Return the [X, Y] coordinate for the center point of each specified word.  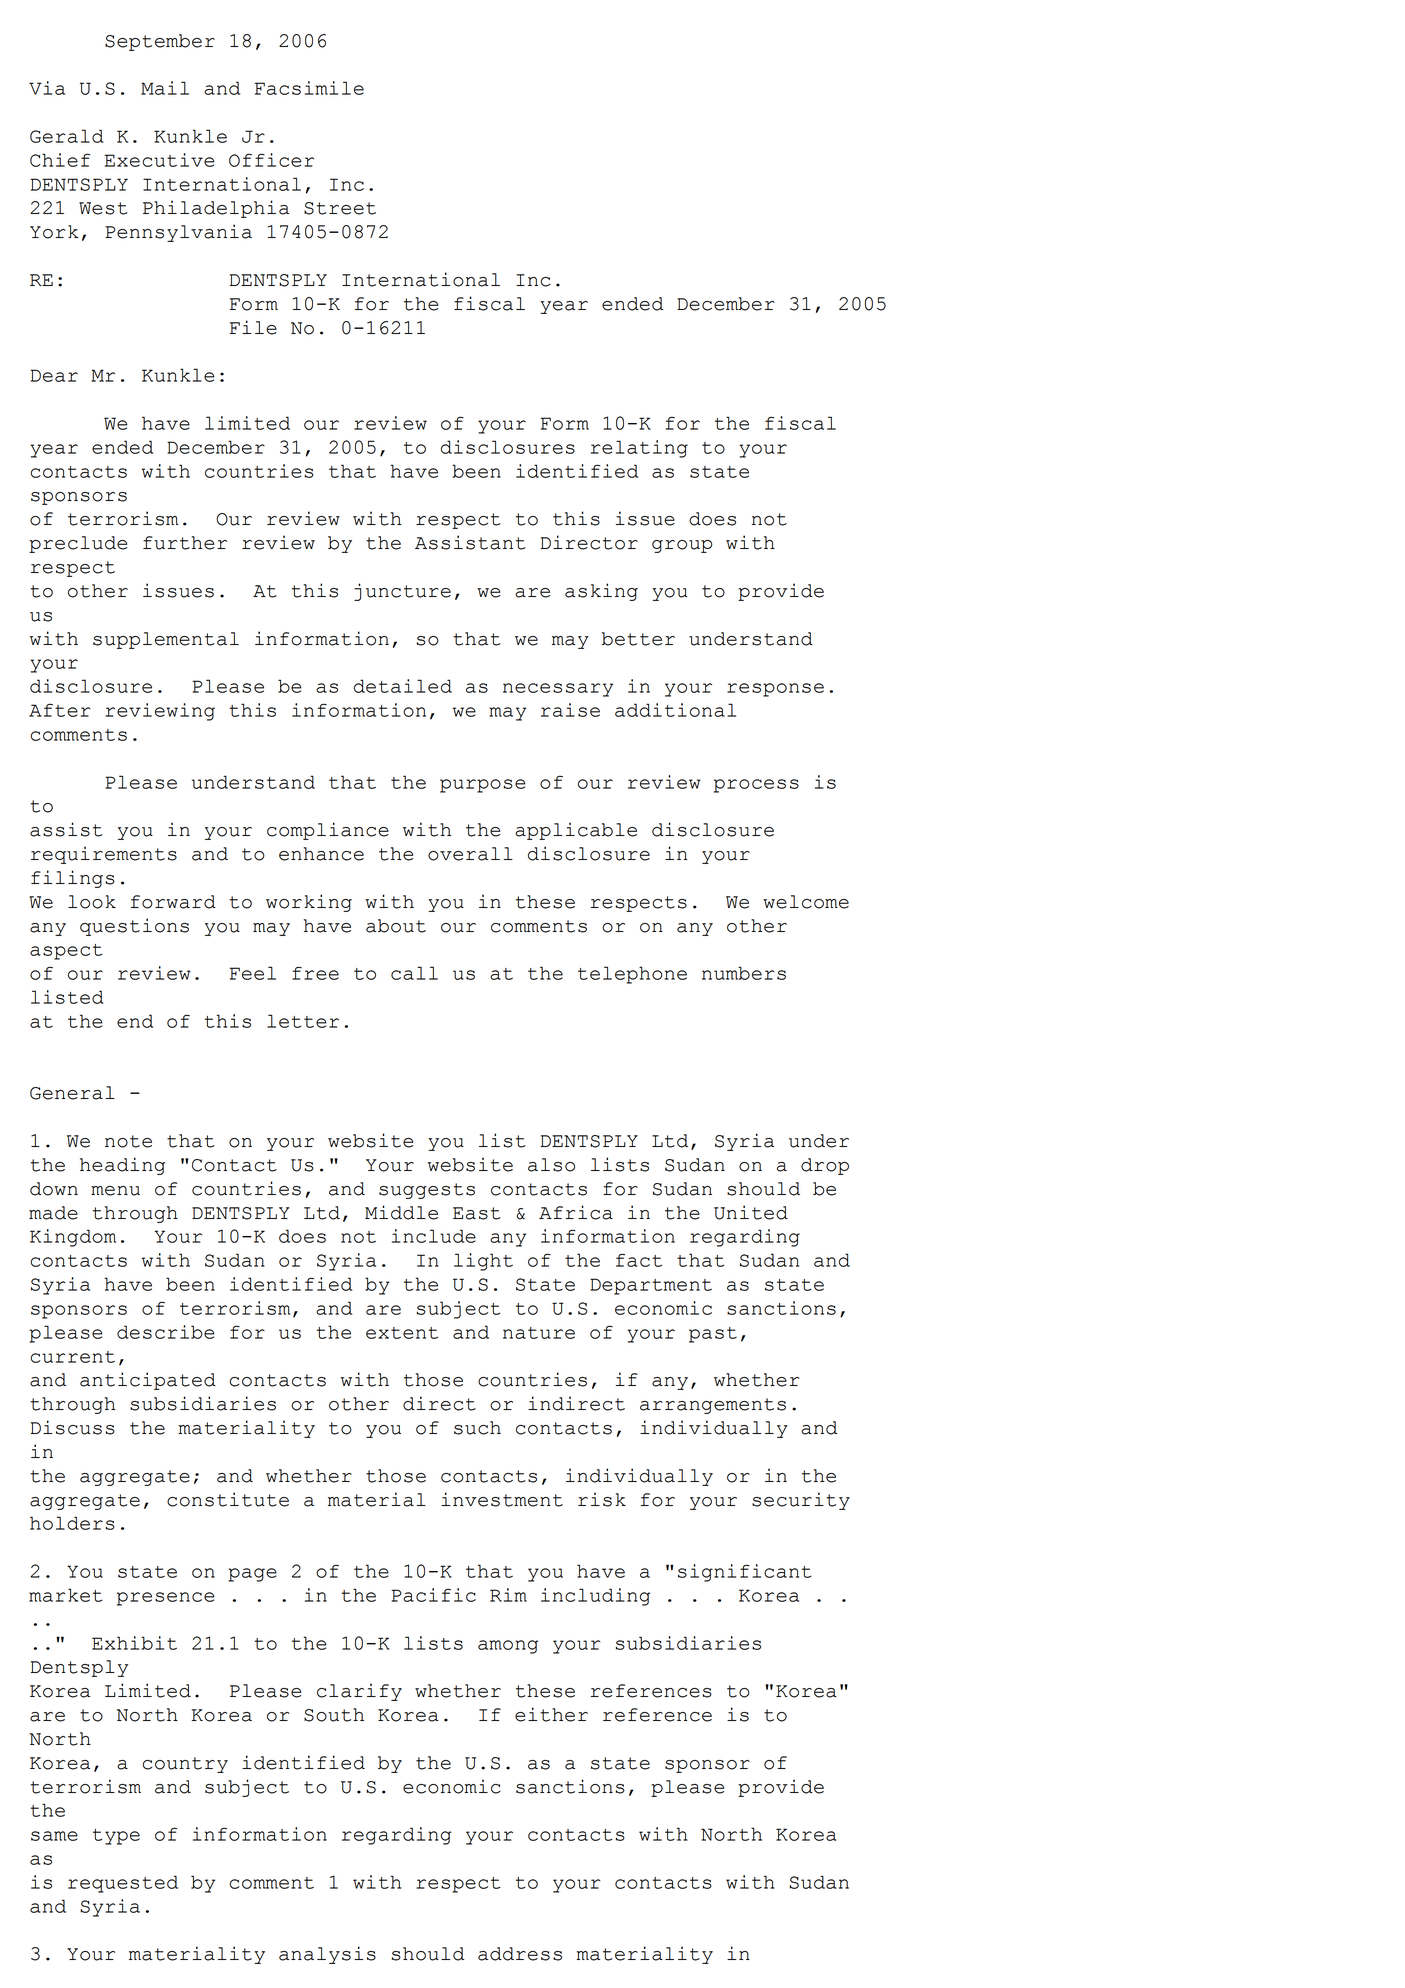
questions [134, 927]
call [414, 973]
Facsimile [309, 88]
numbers [744, 973]
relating [639, 449]
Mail [165, 88]
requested [123, 1884]
